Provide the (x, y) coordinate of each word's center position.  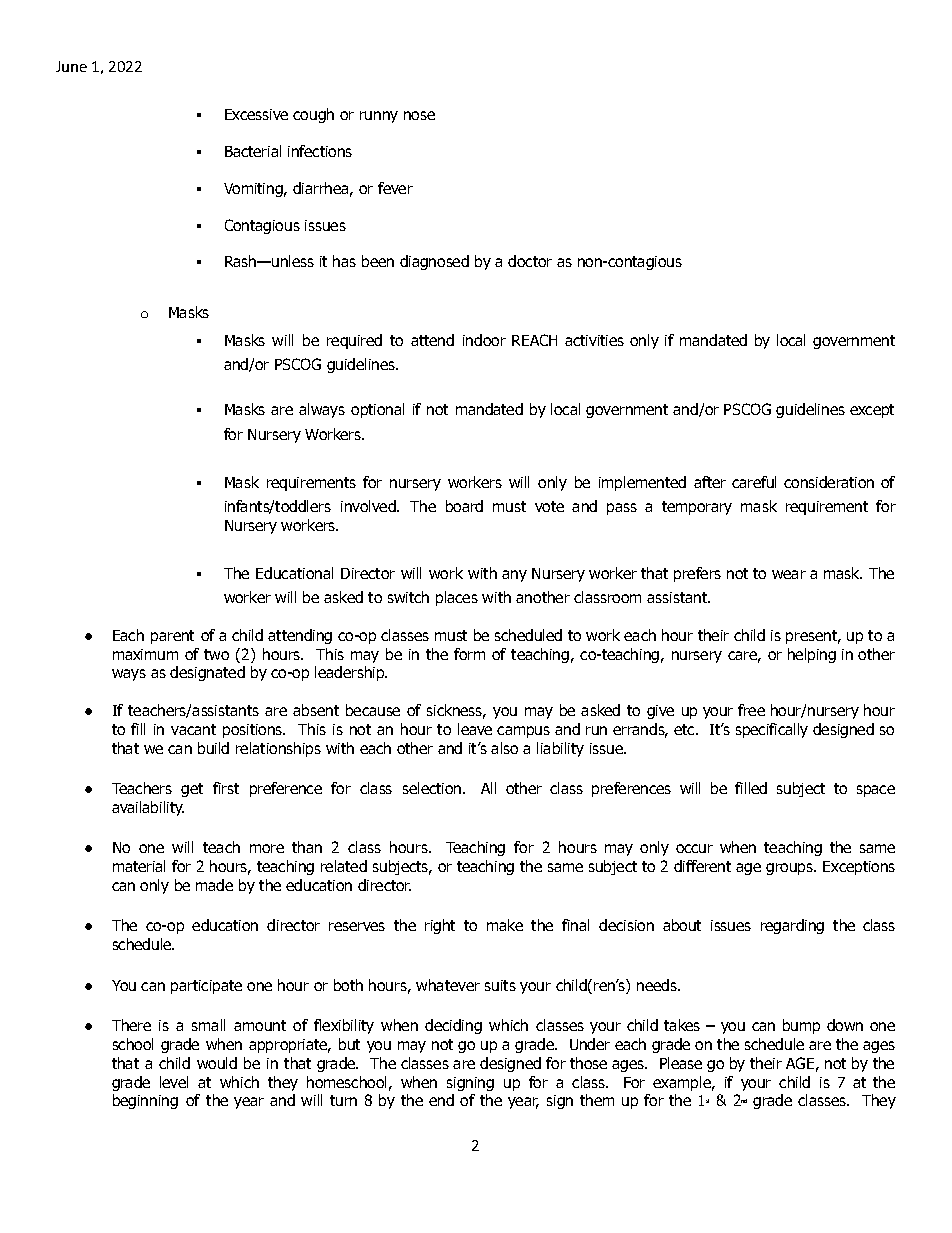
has (344, 261)
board (464, 506)
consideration (829, 482)
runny (379, 117)
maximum (145, 654)
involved (369, 506)
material (139, 866)
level (174, 1082)
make (505, 925)
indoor (484, 340)
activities (594, 340)
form (469, 654)
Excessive (256, 114)
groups (790, 869)
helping (812, 655)
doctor (530, 261)
